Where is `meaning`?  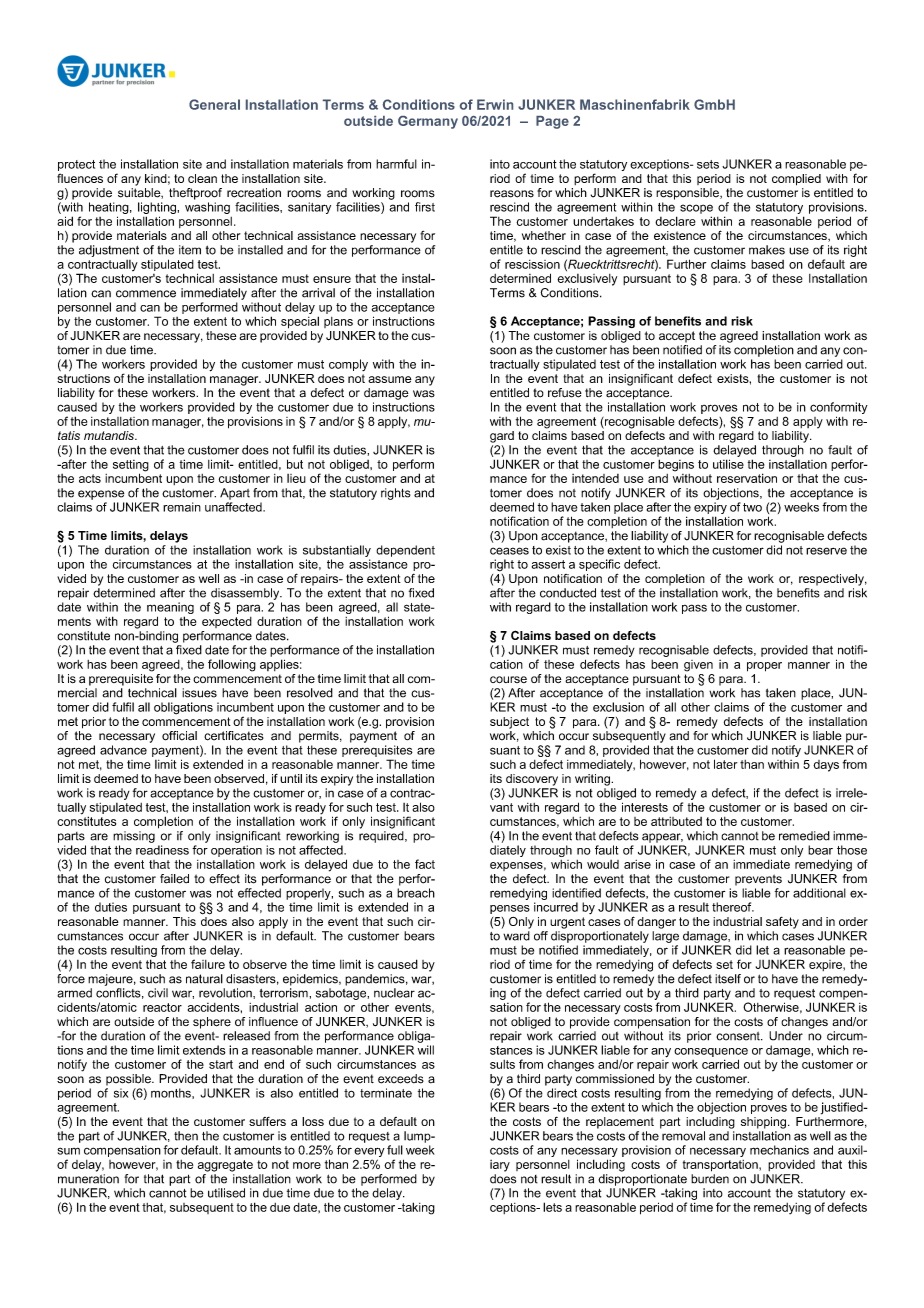 meaning is located at coordinates (170, 609).
